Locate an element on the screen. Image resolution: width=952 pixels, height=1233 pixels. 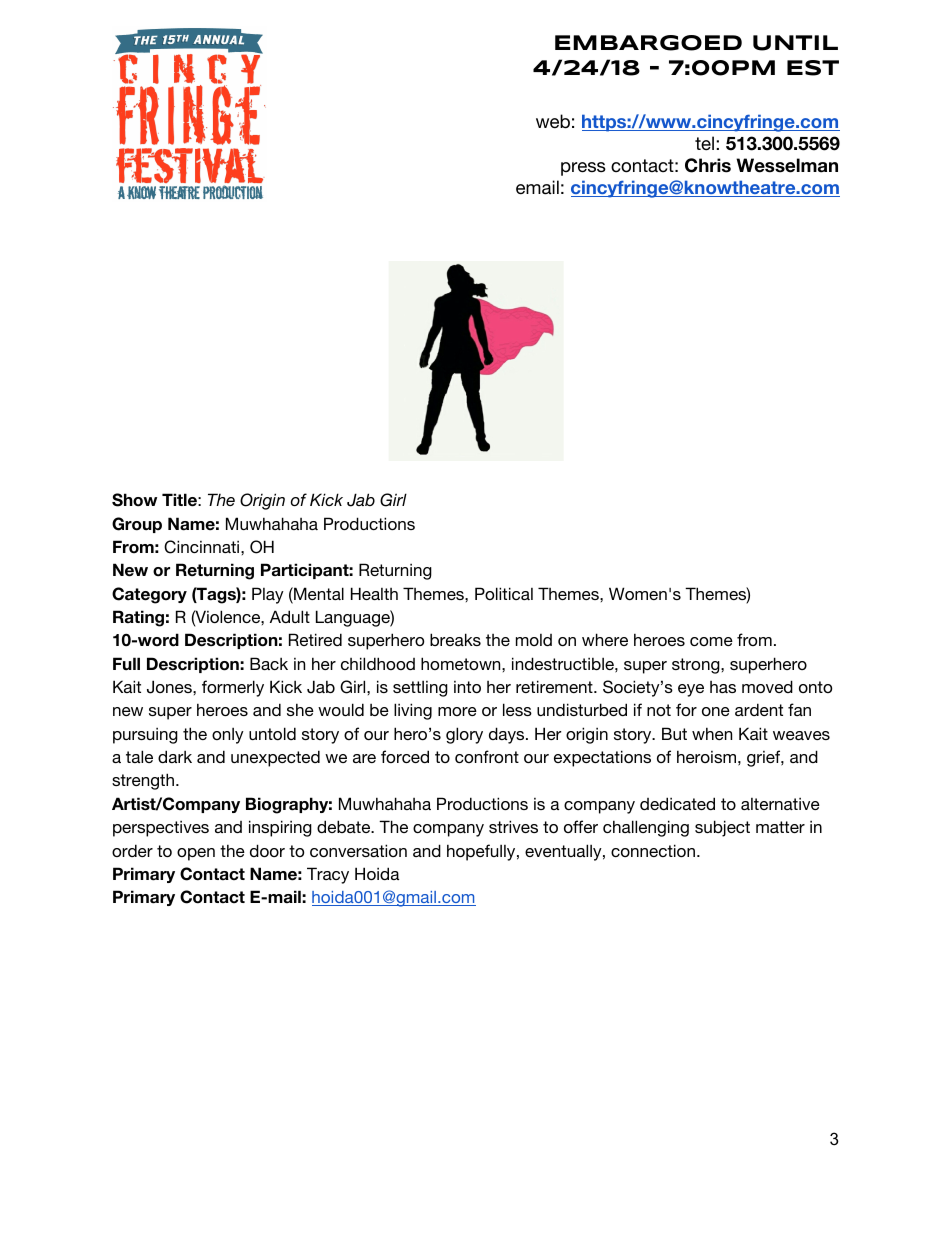
subject is located at coordinates (722, 828).
